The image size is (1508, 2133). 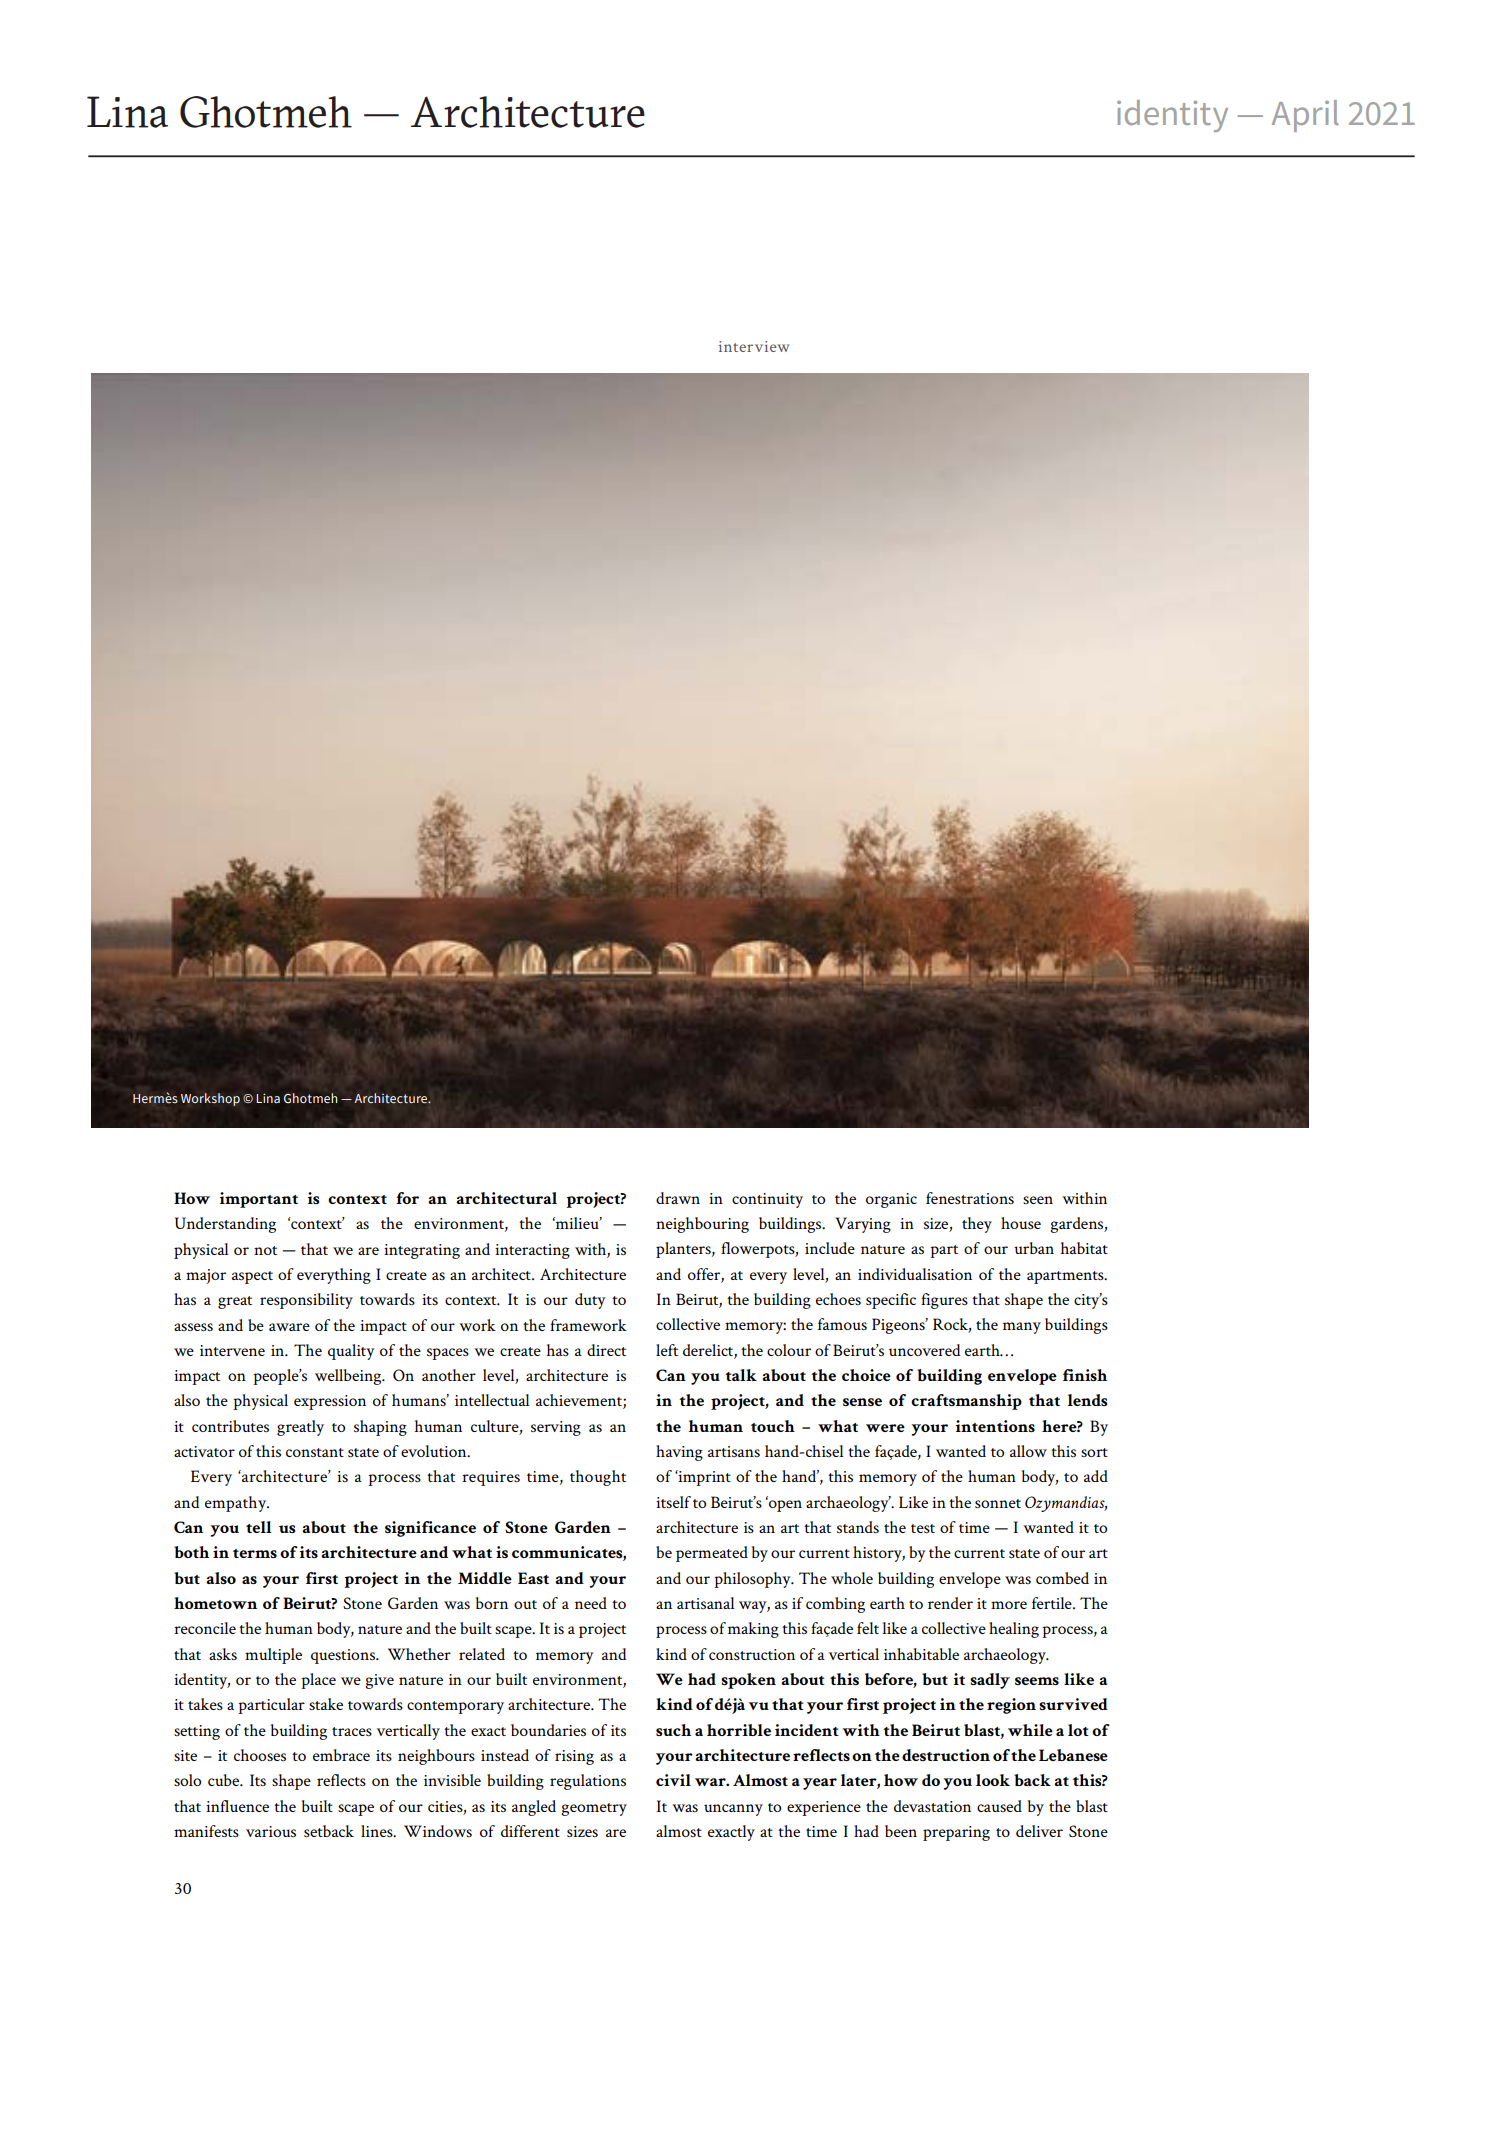 What do you see at coordinates (341, 1755) in the document?
I see `embrace` at bounding box center [341, 1755].
